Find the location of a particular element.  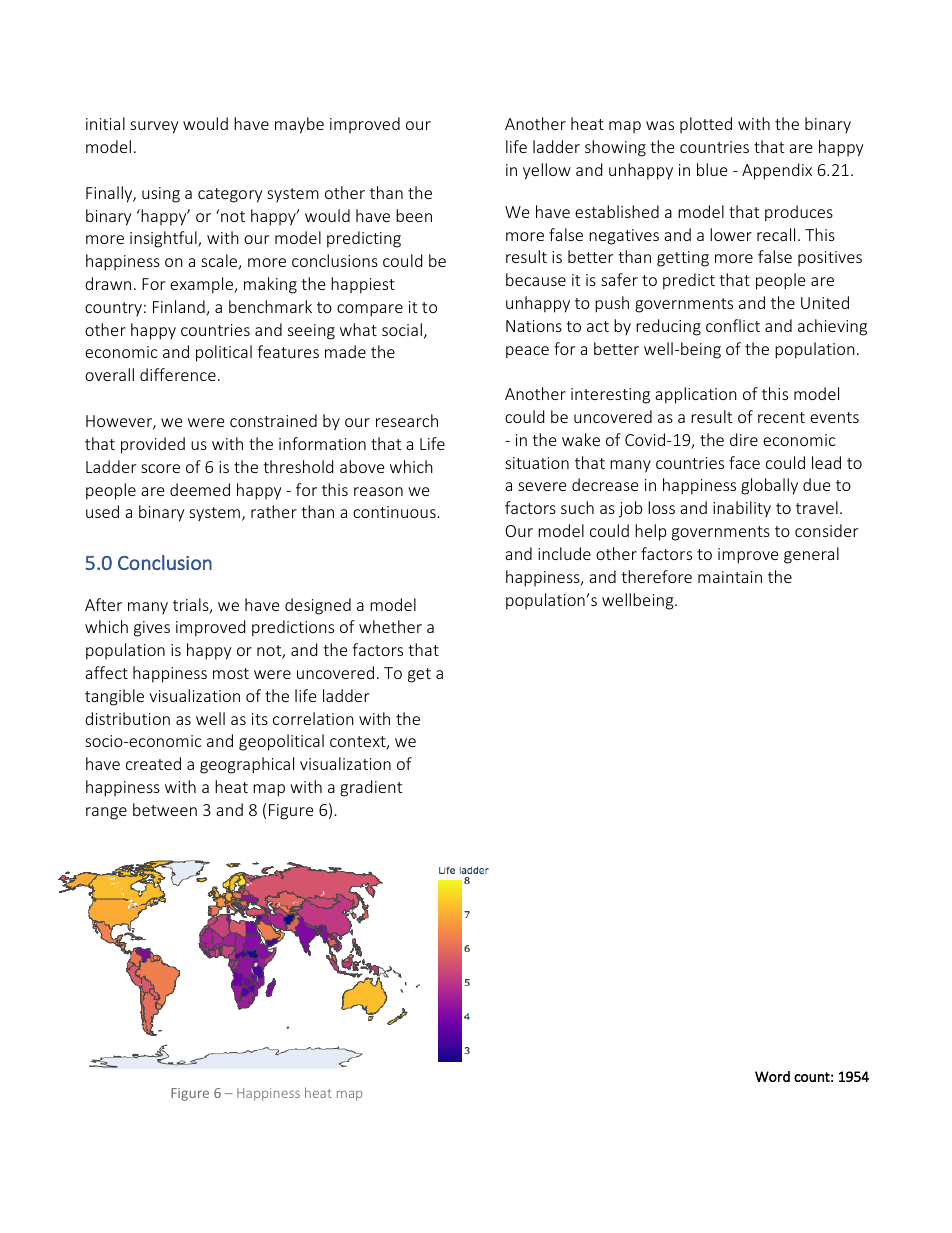

survey is located at coordinates (154, 127).
